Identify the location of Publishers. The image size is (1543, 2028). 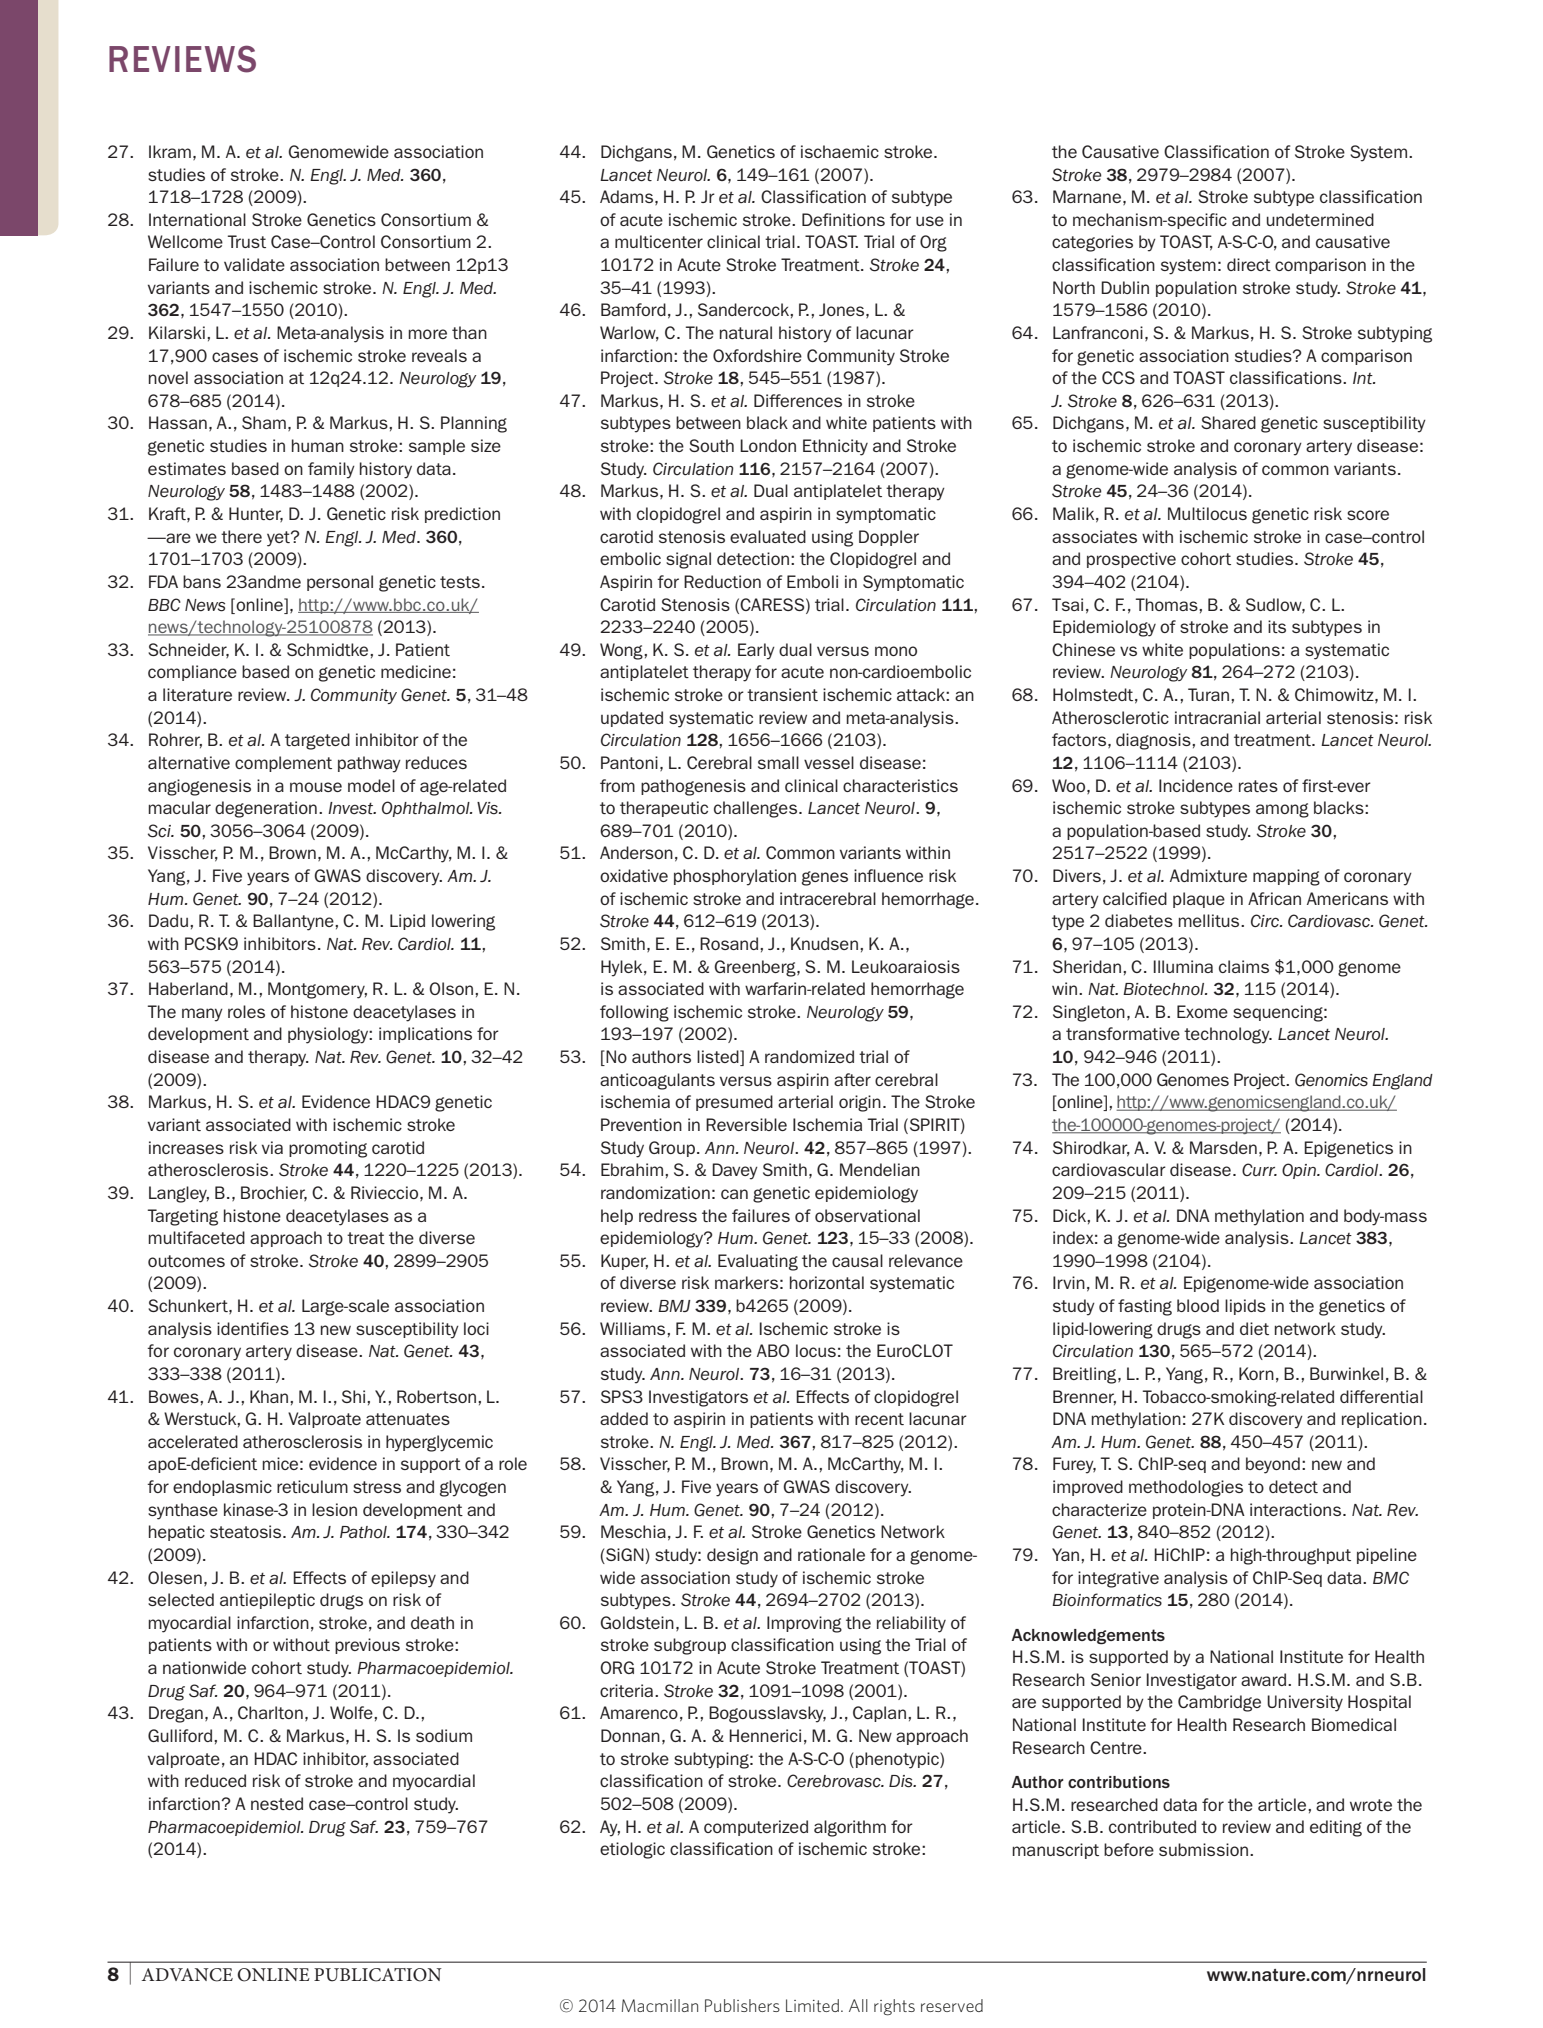
(742, 2005).
